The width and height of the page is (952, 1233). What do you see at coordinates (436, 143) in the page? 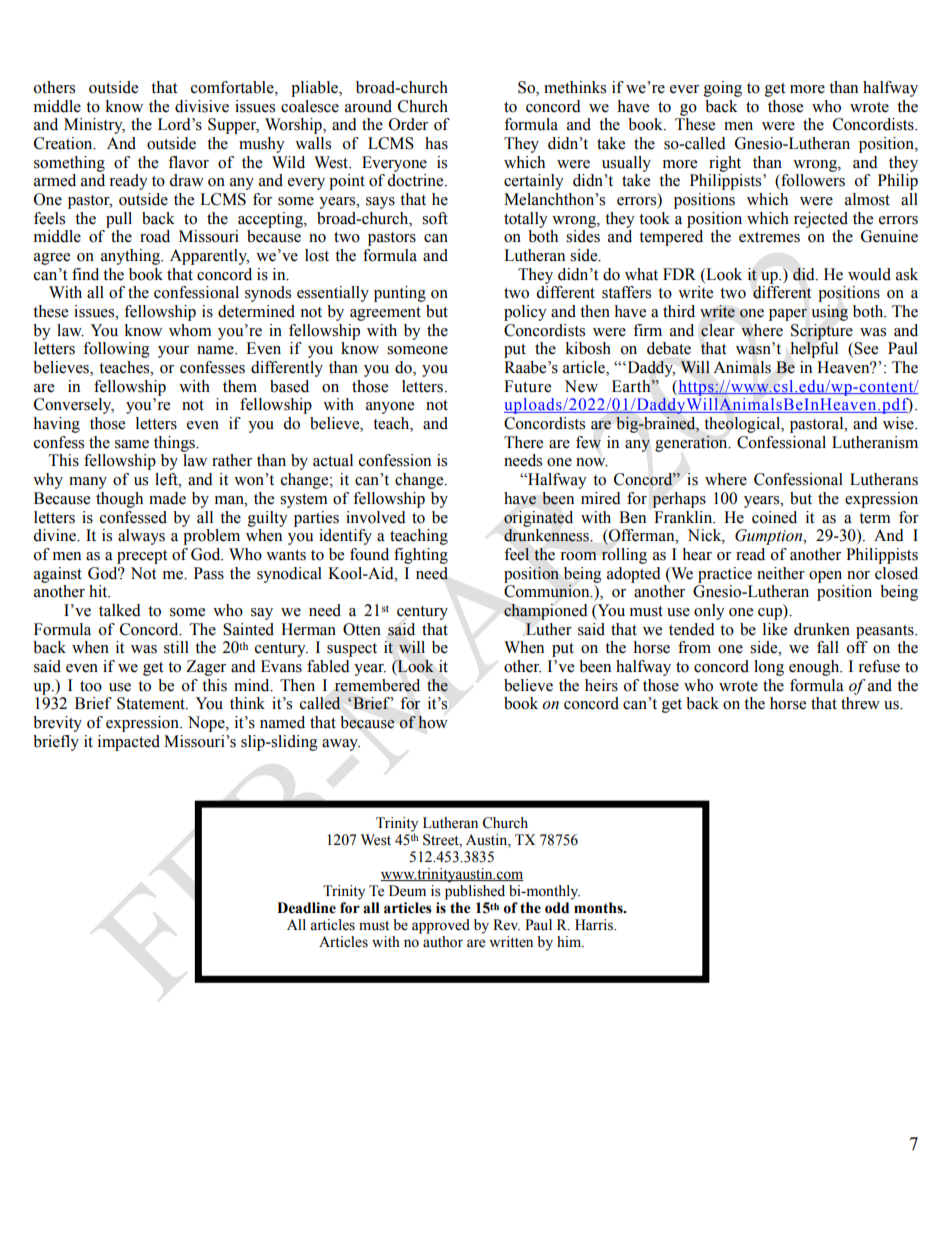
I see `has` at bounding box center [436, 143].
